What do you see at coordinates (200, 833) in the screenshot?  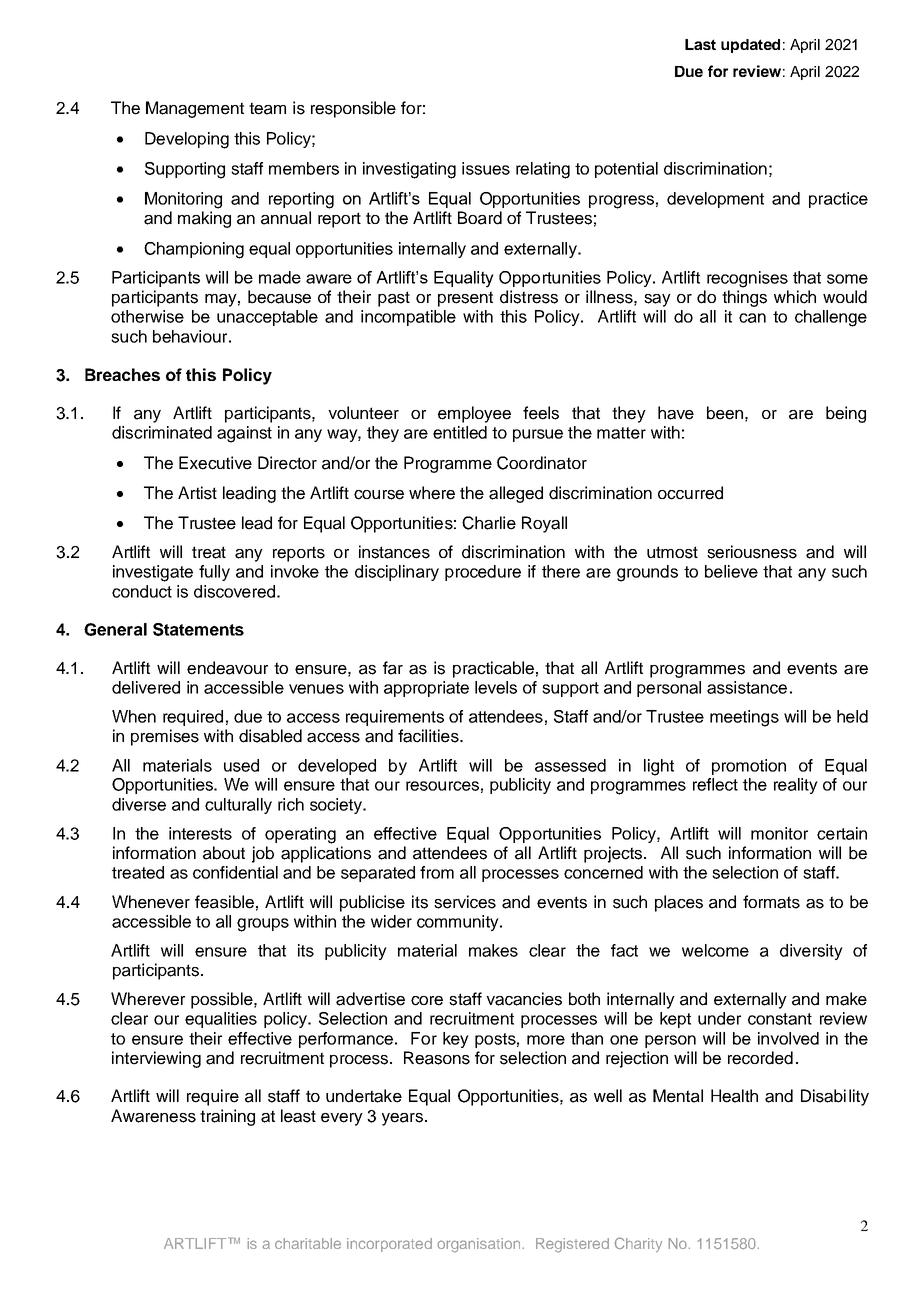 I see `interests` at bounding box center [200, 833].
